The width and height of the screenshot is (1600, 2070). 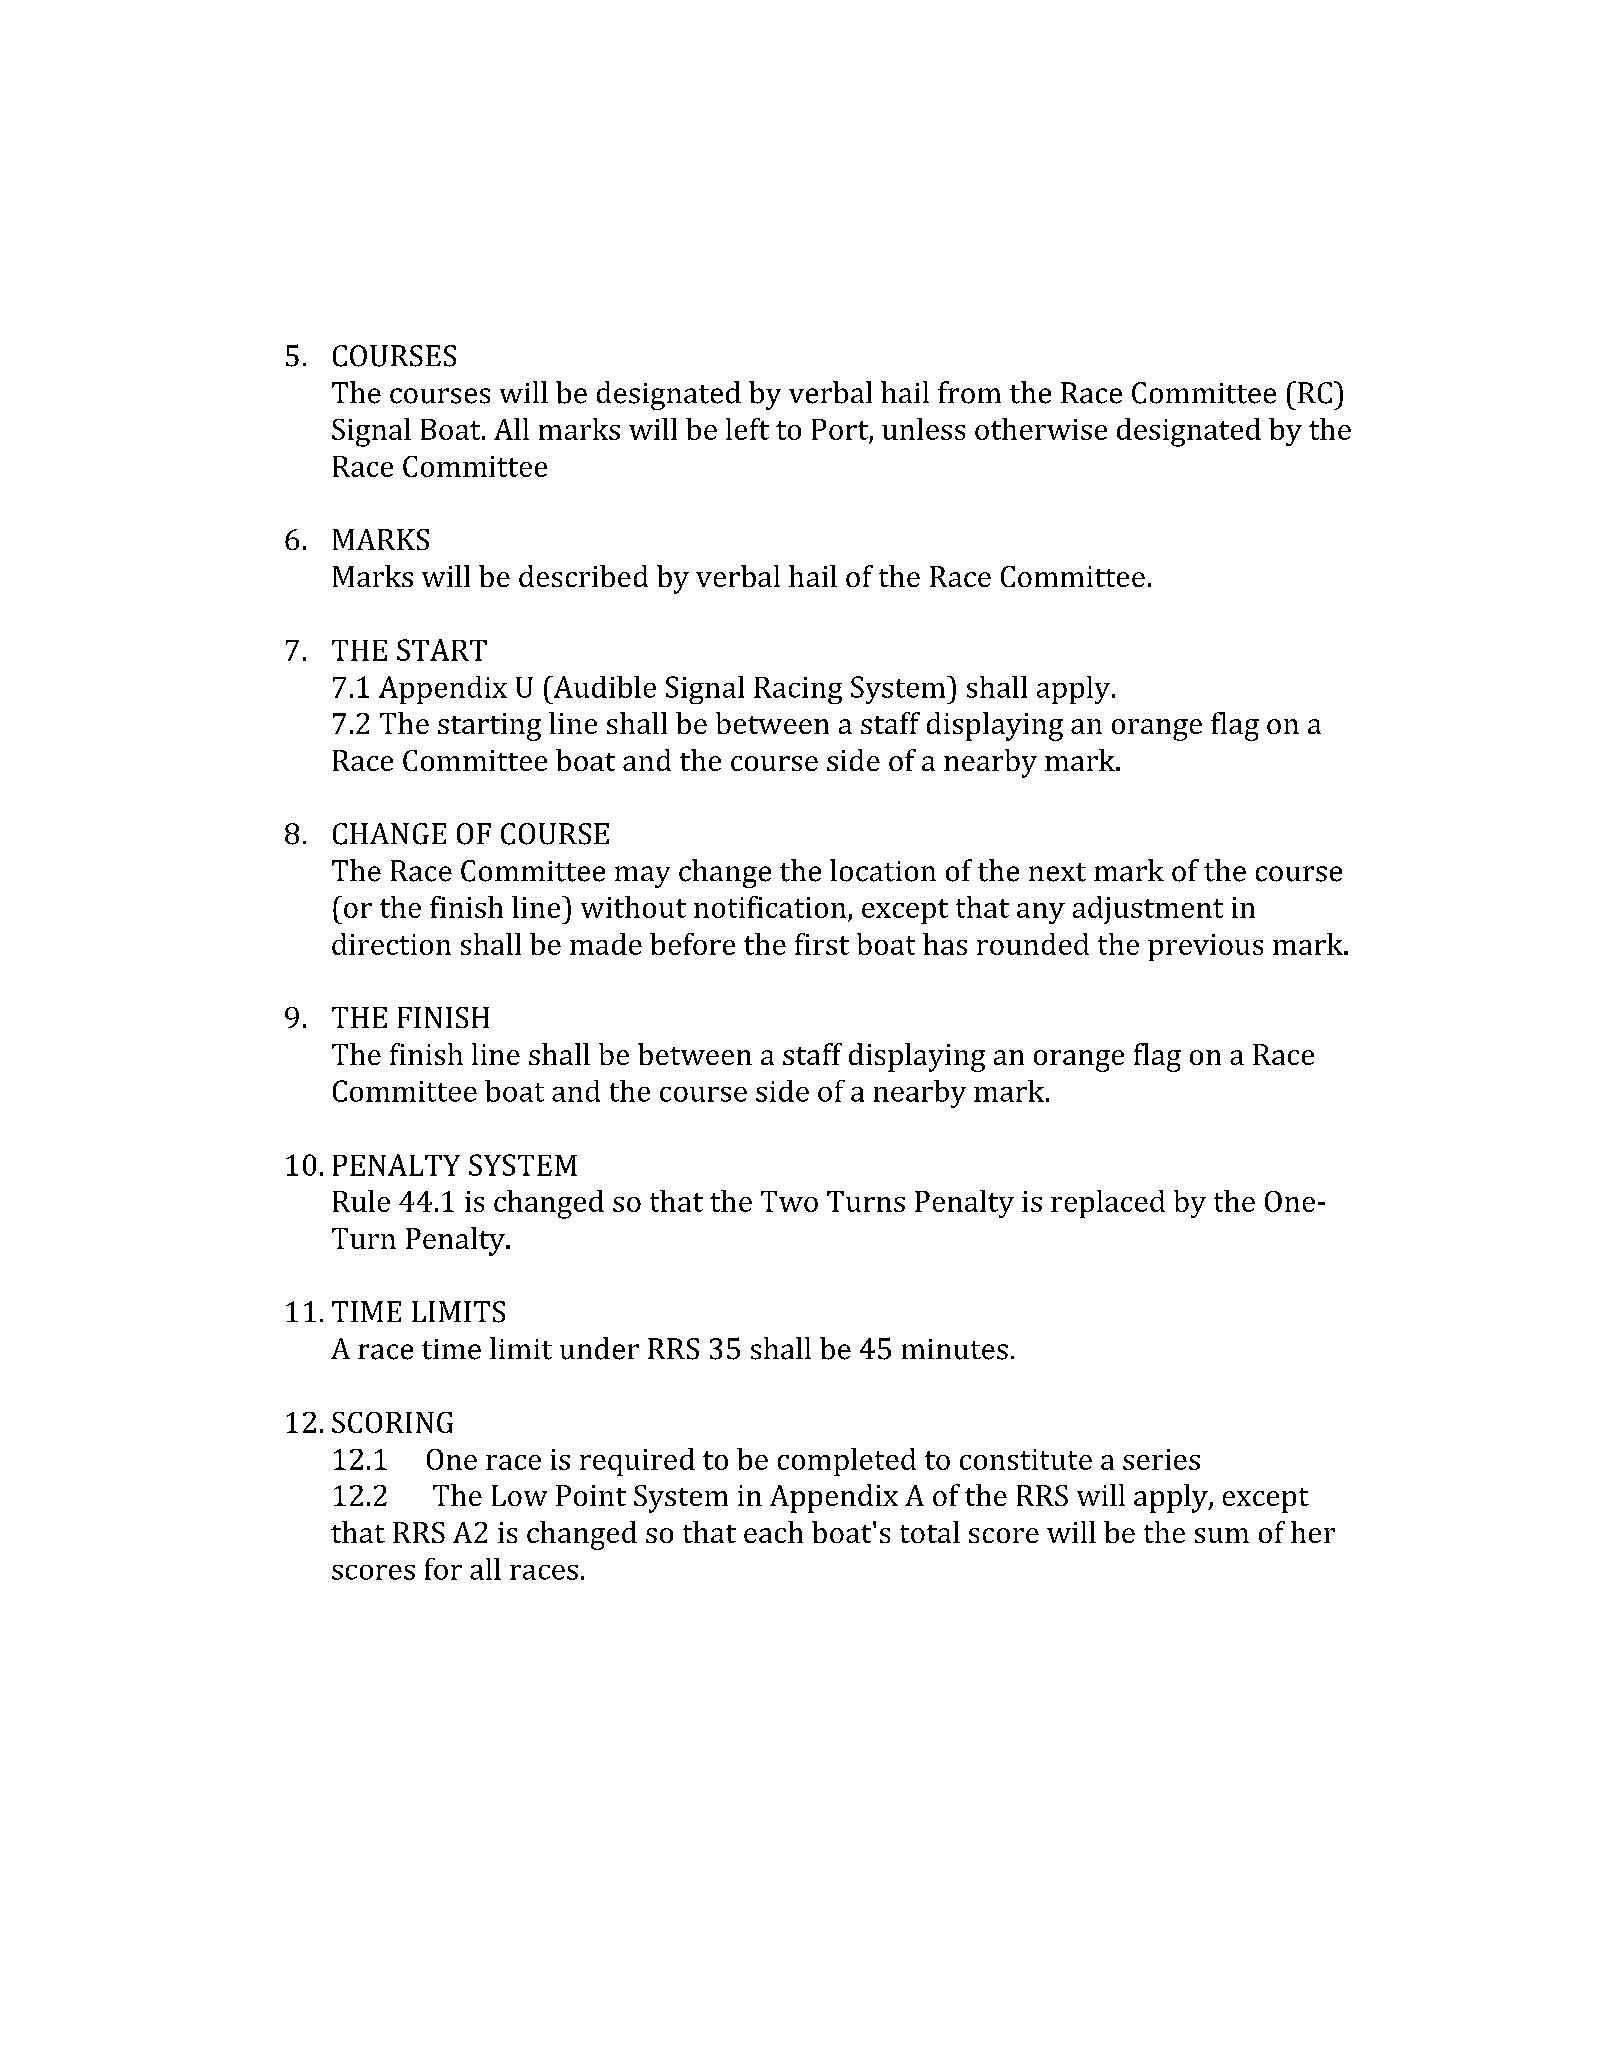 What do you see at coordinates (747, 429) in the screenshot?
I see `left` at bounding box center [747, 429].
